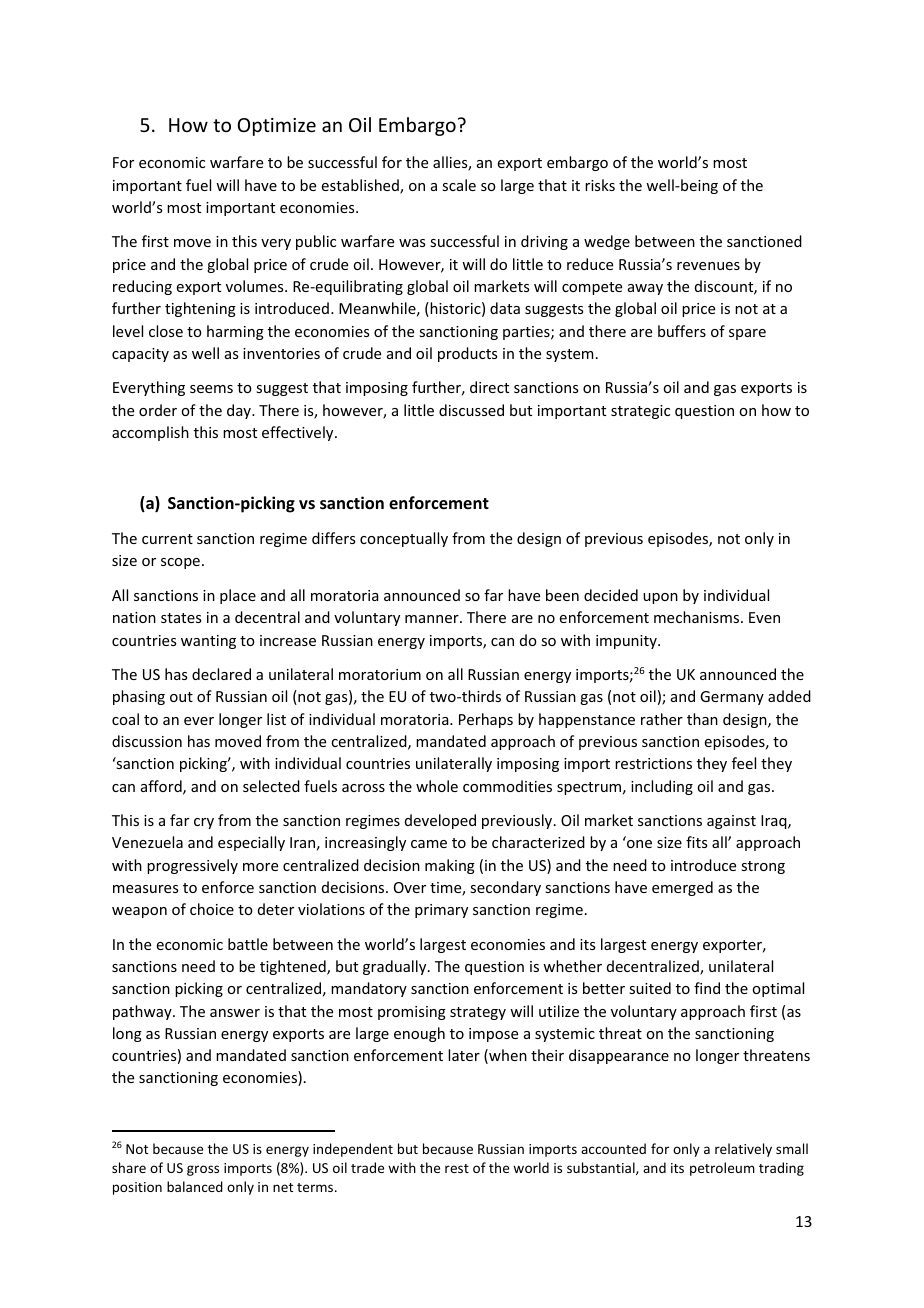 Image resolution: width=924 pixels, height=1308 pixels. I want to click on discussed, so click(471, 410).
